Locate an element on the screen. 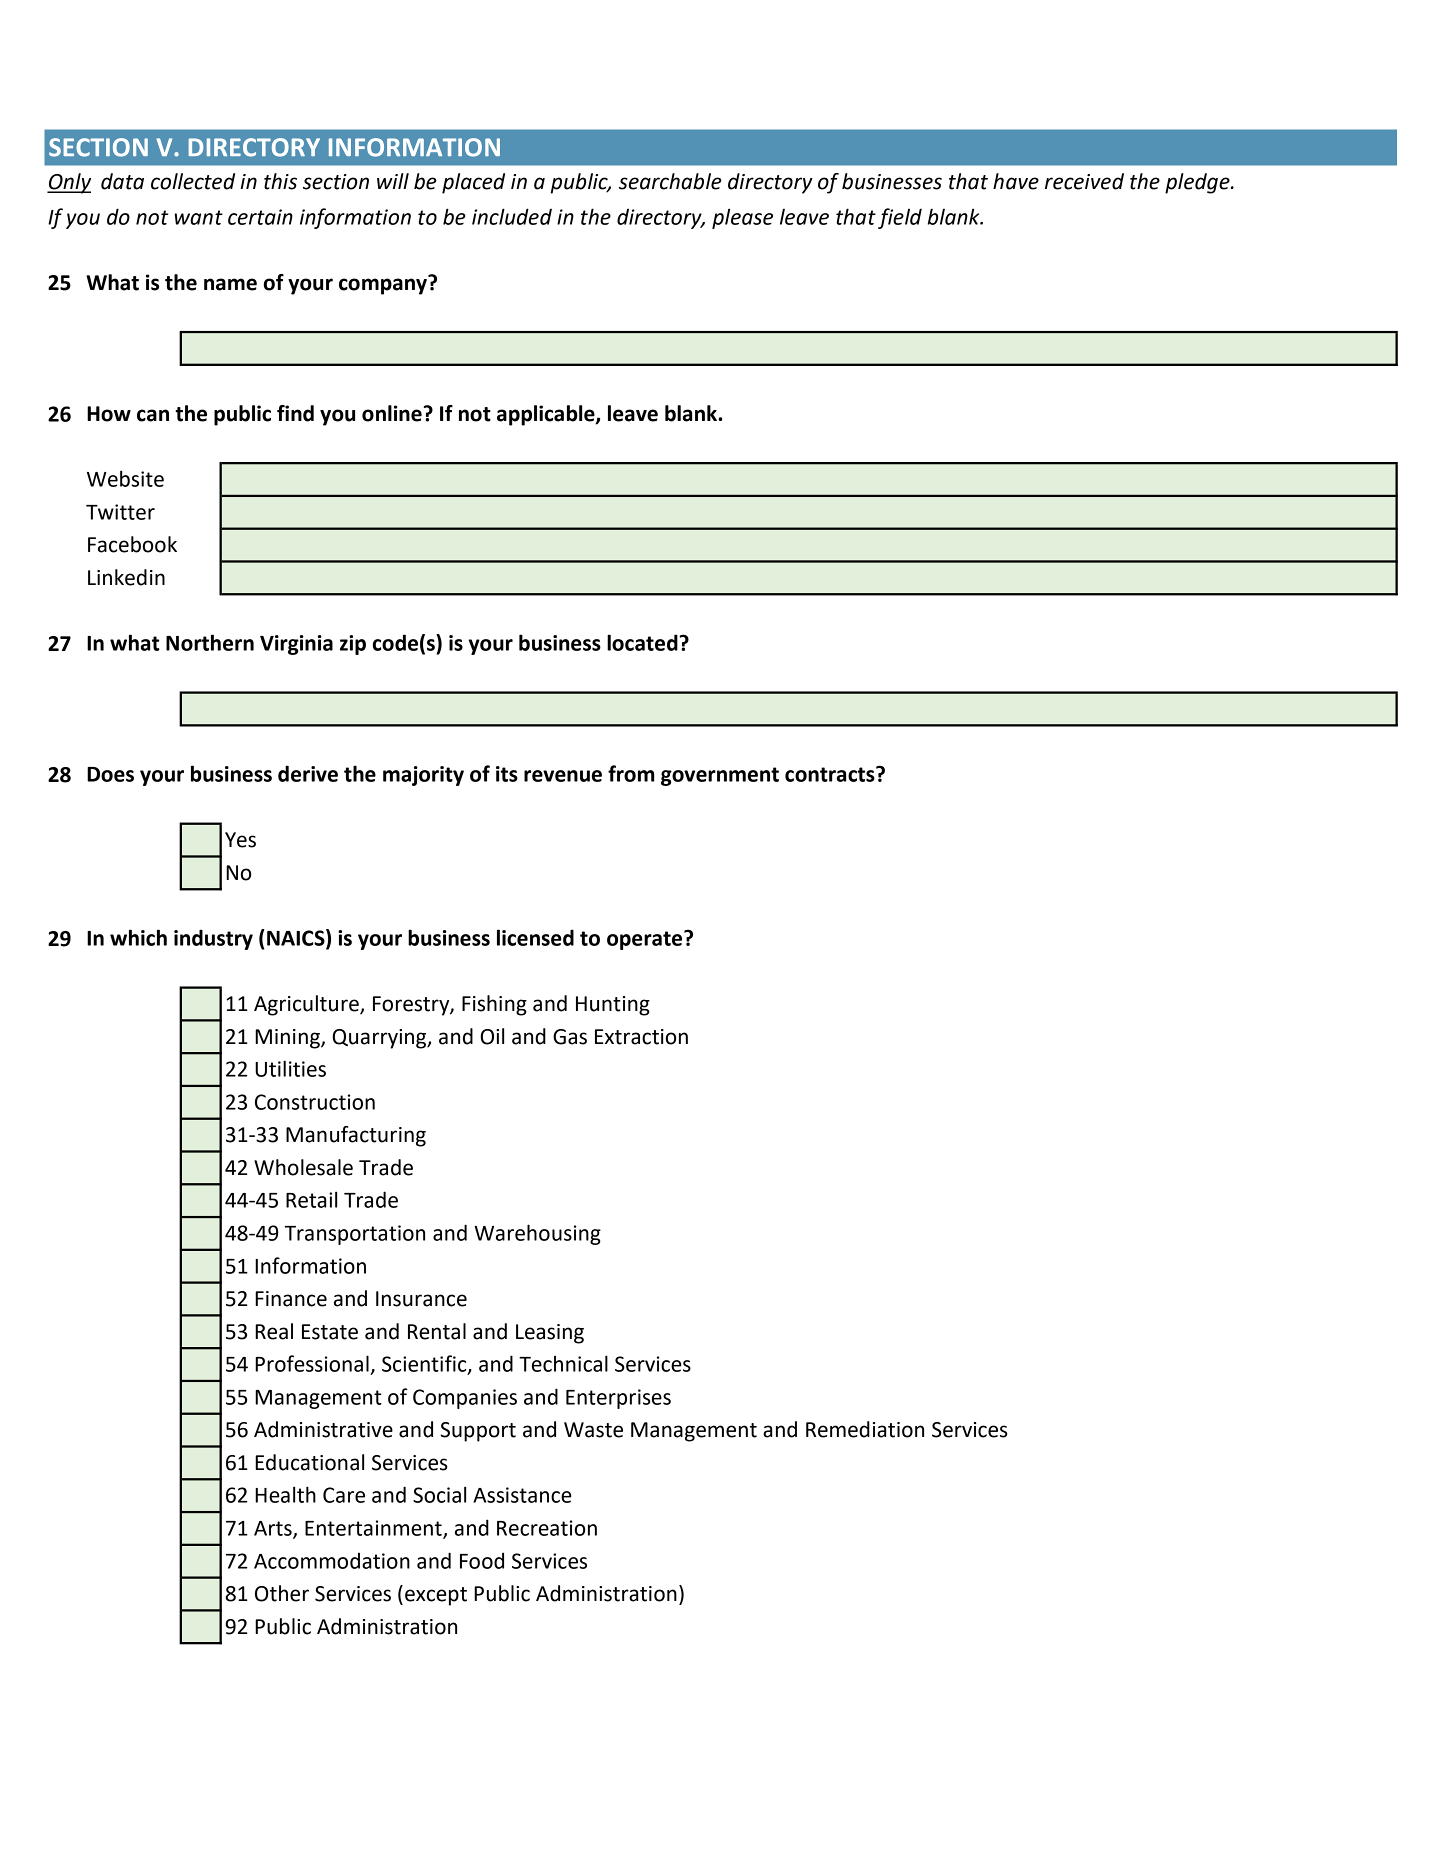  from is located at coordinates (631, 773).
